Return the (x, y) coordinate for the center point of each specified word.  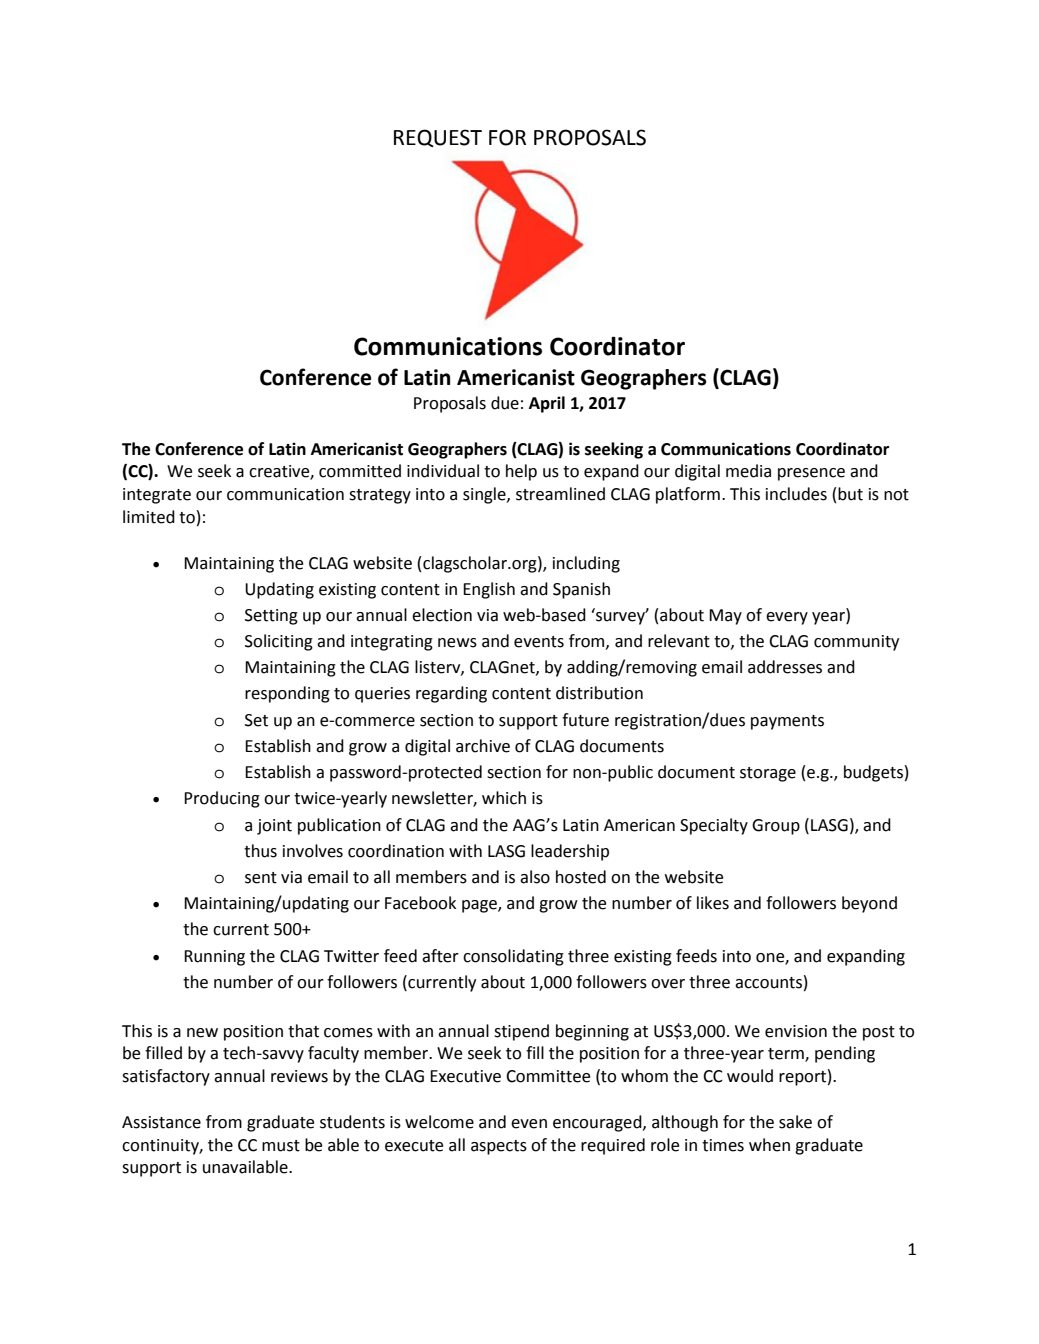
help (521, 472)
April (547, 404)
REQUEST (438, 138)
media (748, 471)
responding (287, 694)
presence (811, 474)
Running (214, 958)
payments (787, 722)
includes (796, 494)
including (586, 564)
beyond (869, 904)
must (281, 1146)
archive (483, 746)
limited (149, 517)
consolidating (513, 957)
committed (360, 471)
